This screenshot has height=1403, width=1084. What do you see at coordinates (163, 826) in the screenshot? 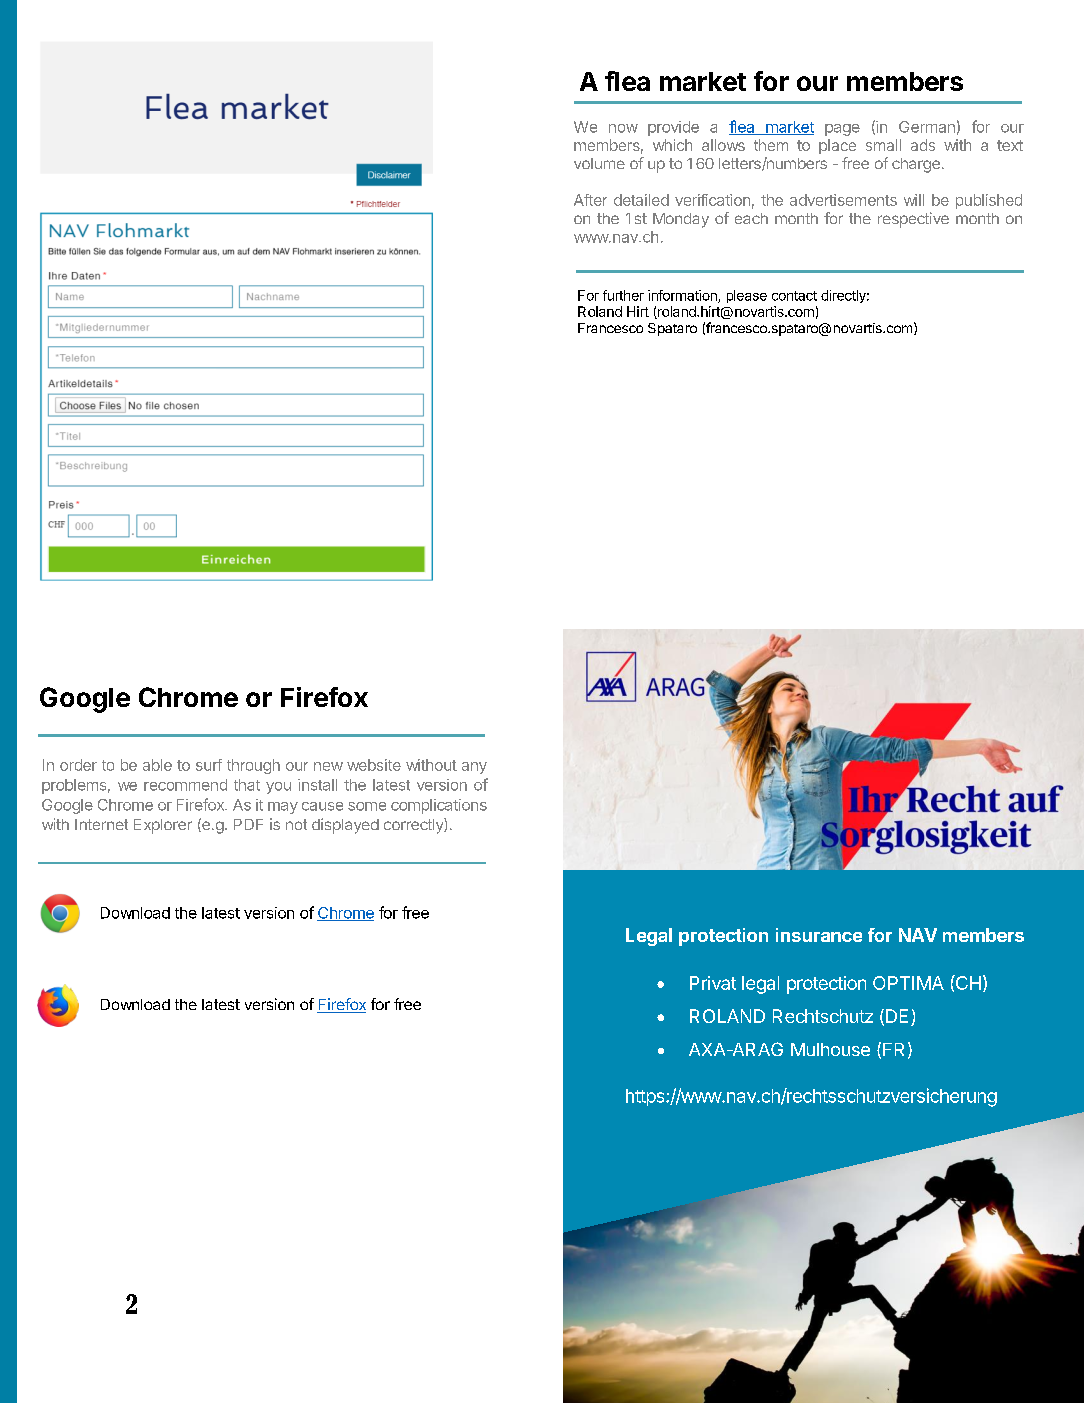
I see `Explorer` at bounding box center [163, 826].
